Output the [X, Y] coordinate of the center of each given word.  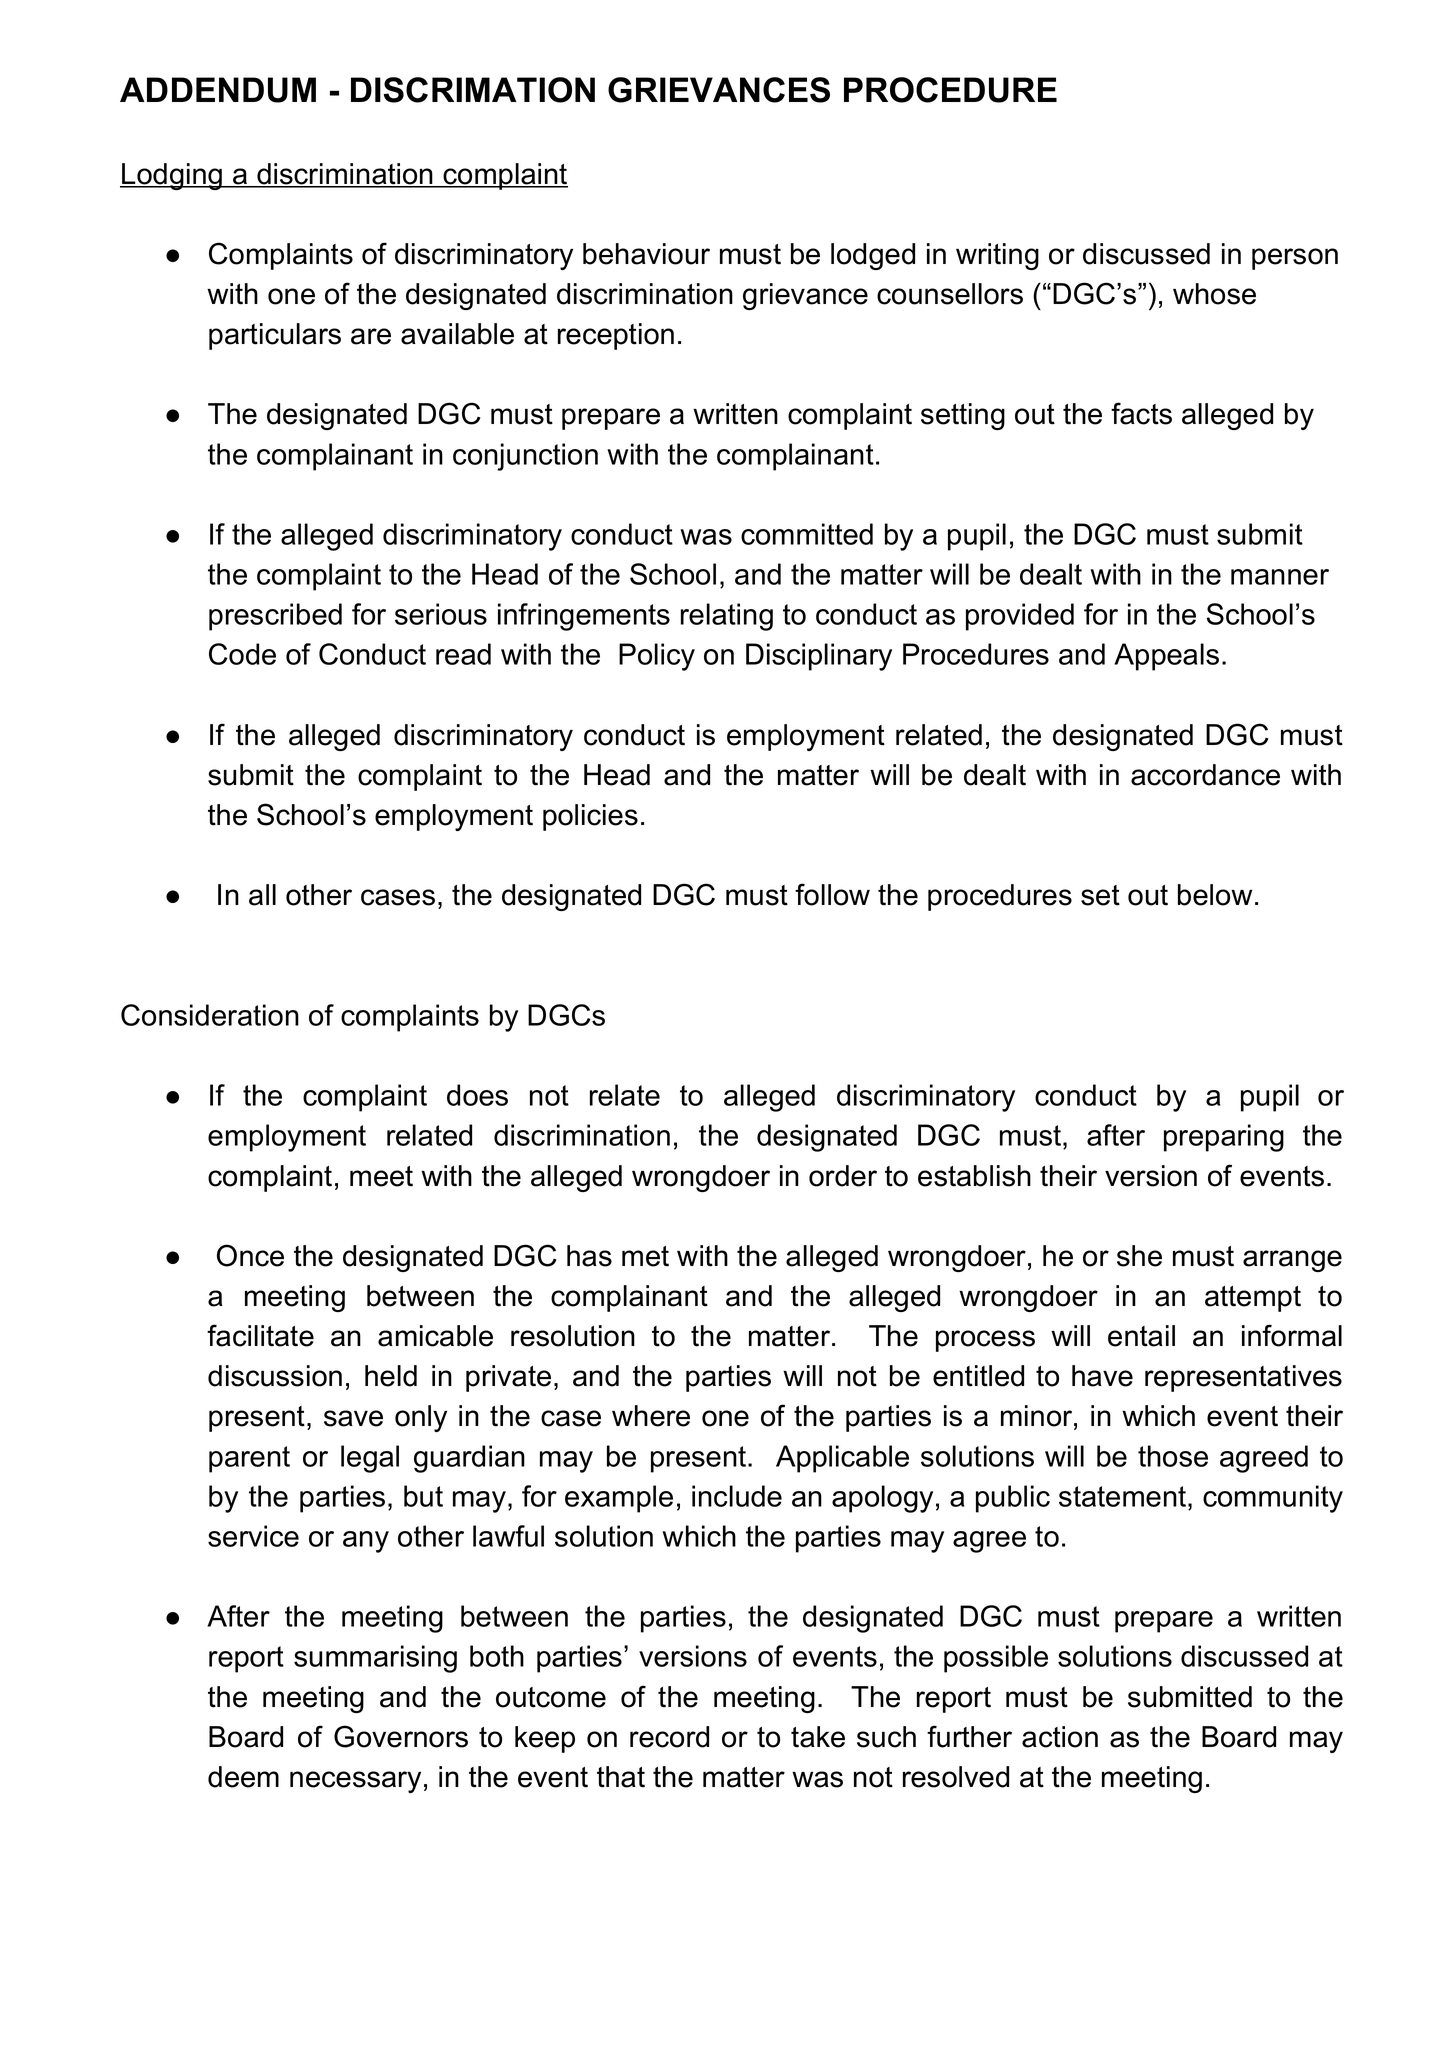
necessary [355, 1782]
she [1139, 1256]
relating [727, 617]
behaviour [646, 254]
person [1295, 259]
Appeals [1166, 657]
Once [250, 1255]
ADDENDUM [218, 90]
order [843, 1176]
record [669, 1737]
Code [242, 654]
